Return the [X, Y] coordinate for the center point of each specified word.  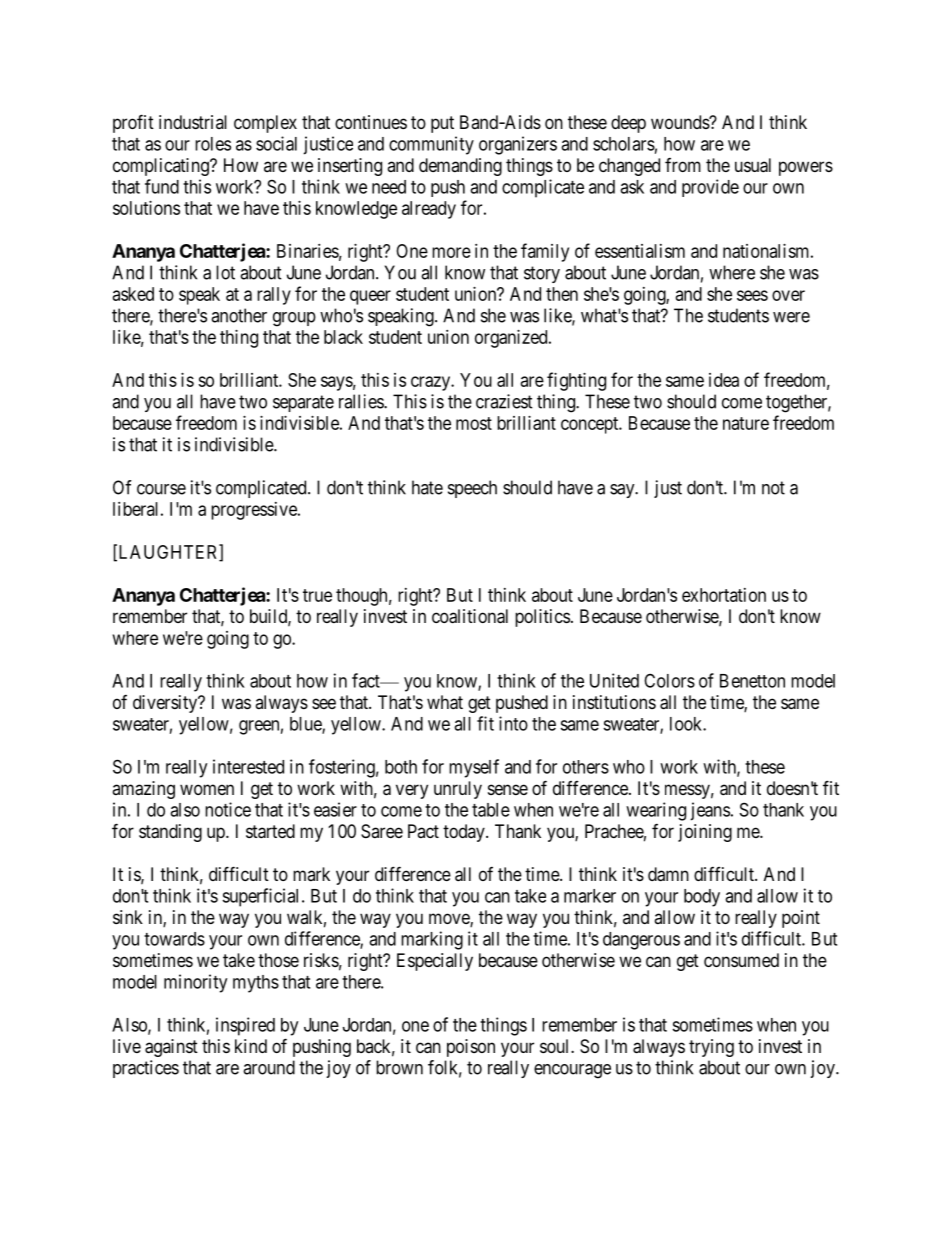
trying [711, 1048]
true [317, 595]
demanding [460, 167]
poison [471, 1048]
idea [724, 380]
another [239, 315]
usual [753, 165]
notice [228, 809]
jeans [710, 811]
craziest [504, 401]
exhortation [724, 595]
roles [213, 144]
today [465, 833]
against [171, 1048]
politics [542, 618]
